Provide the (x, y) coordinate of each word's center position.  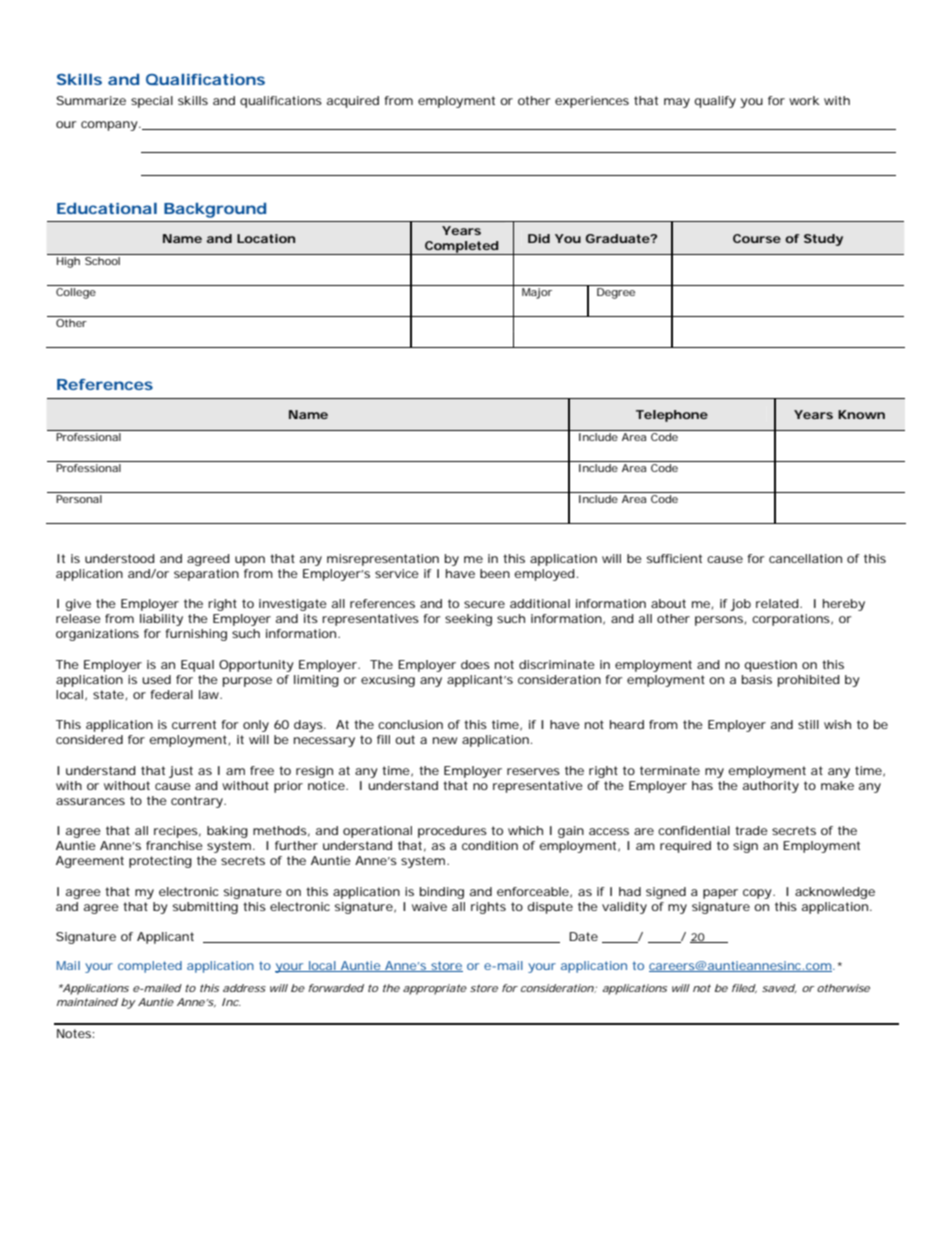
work (804, 100)
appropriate (435, 989)
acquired (353, 102)
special (152, 102)
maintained (87, 1002)
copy (759, 894)
